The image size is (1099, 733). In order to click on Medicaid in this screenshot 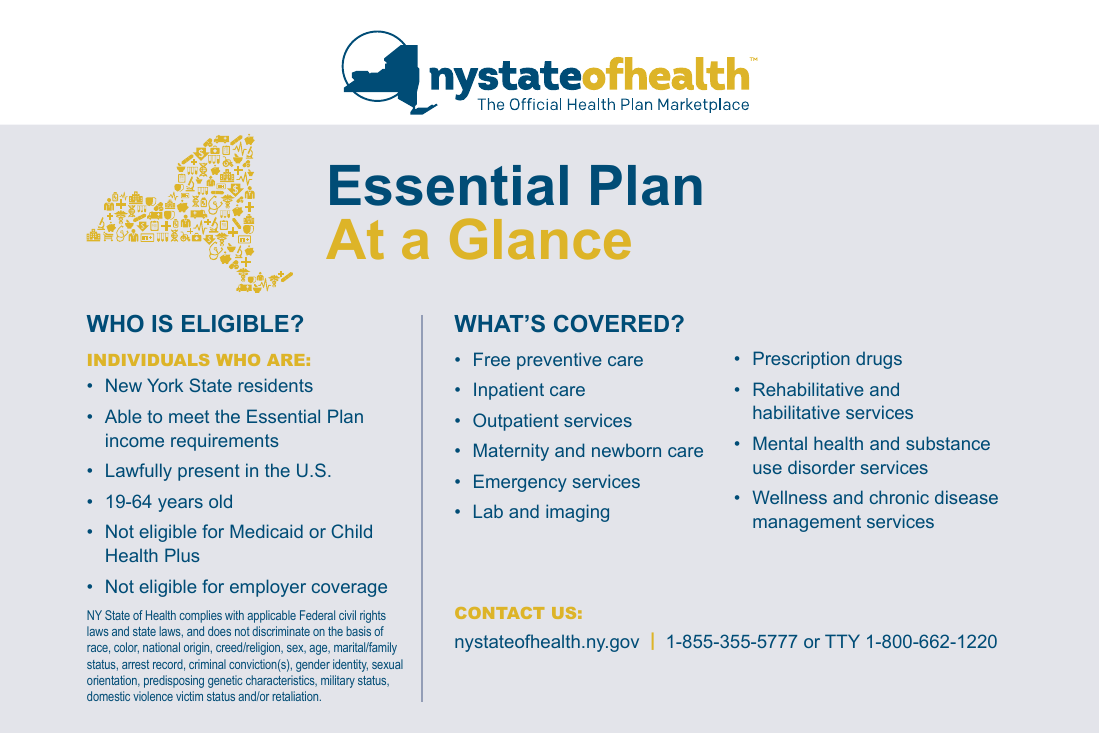, I will do `click(266, 531)`.
